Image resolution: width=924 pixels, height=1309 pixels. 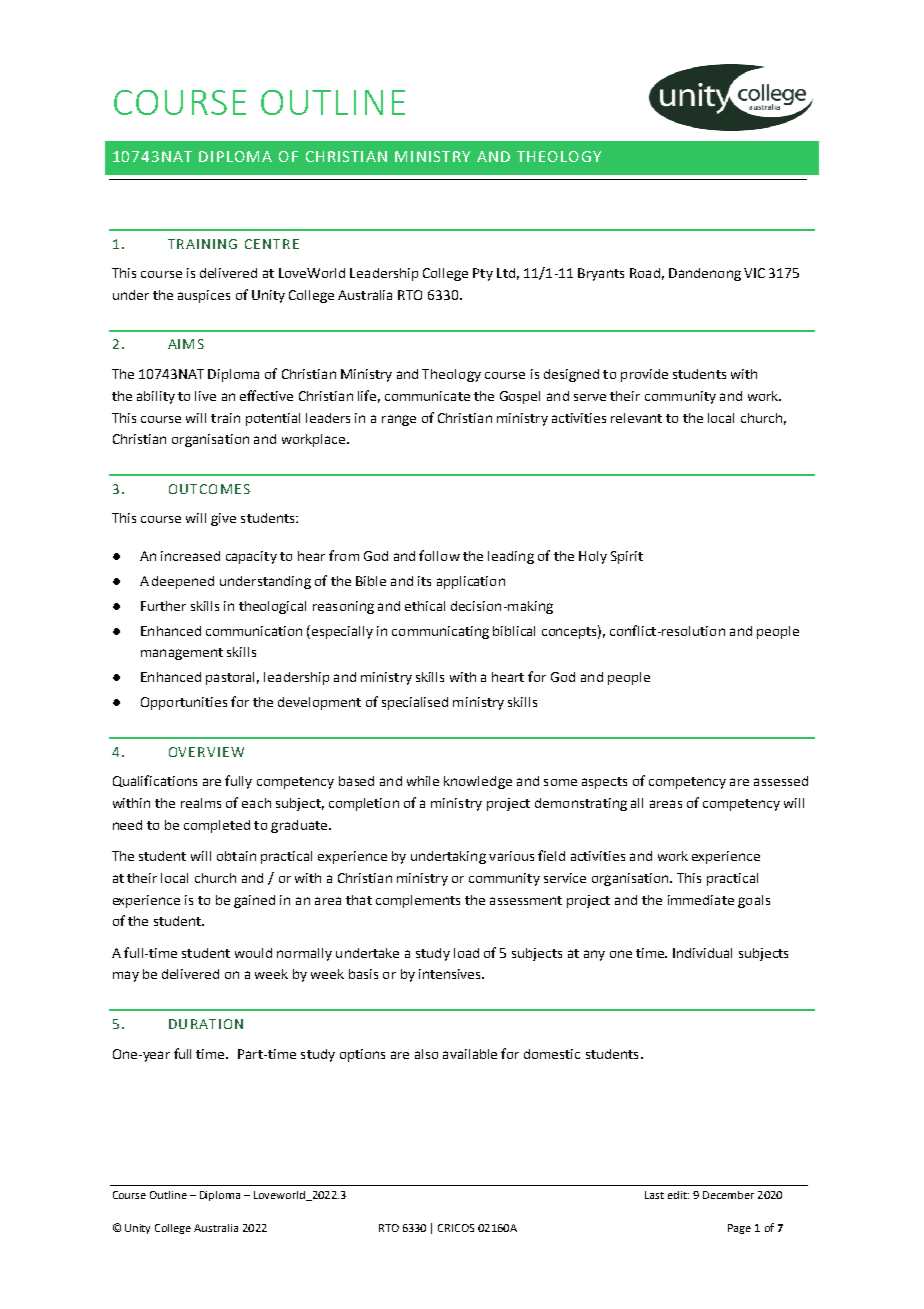 I want to click on Dandenong, so click(x=705, y=274).
